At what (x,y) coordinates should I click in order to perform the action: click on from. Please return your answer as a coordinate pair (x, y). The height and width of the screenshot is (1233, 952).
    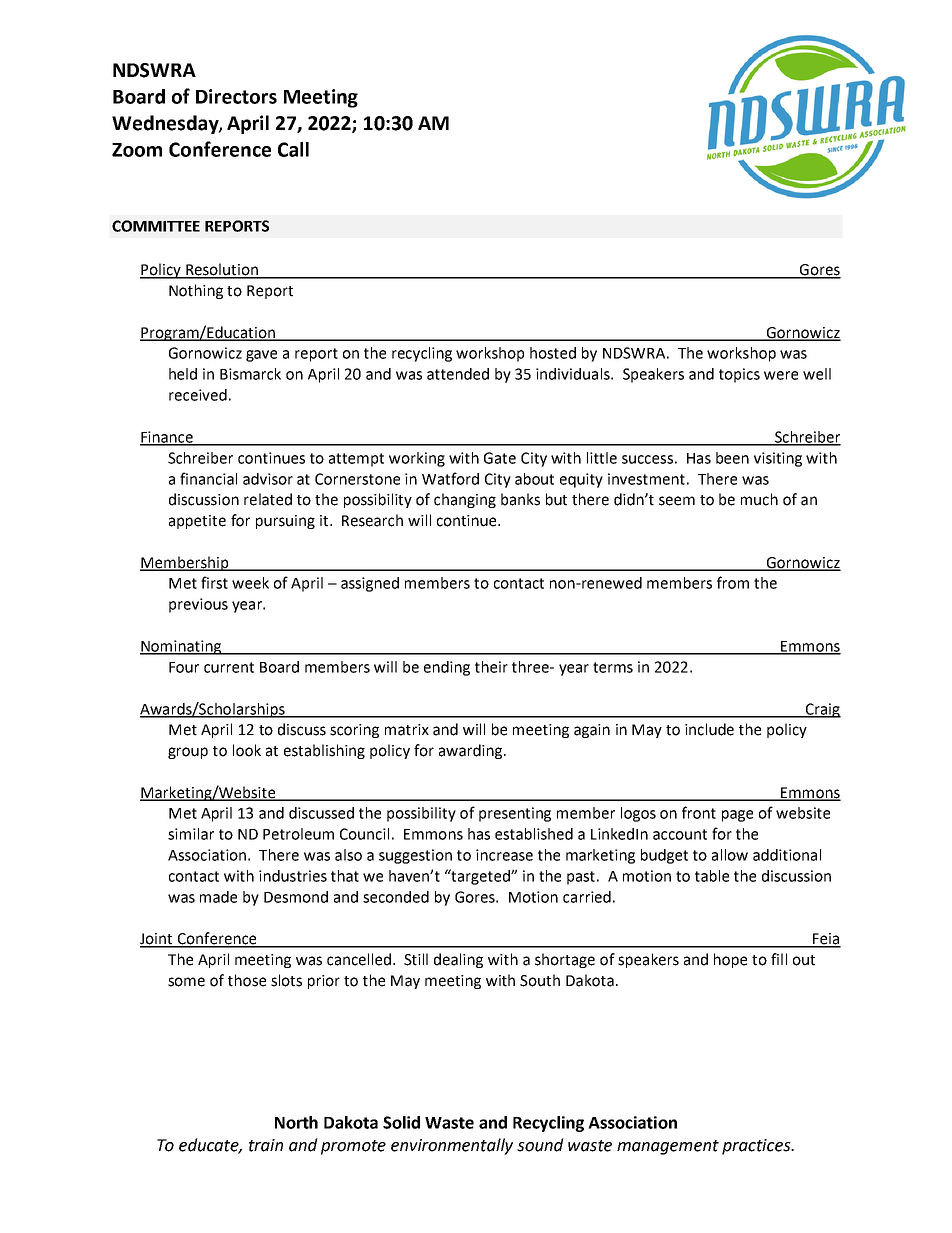
    Looking at the image, I should click on (733, 582).
